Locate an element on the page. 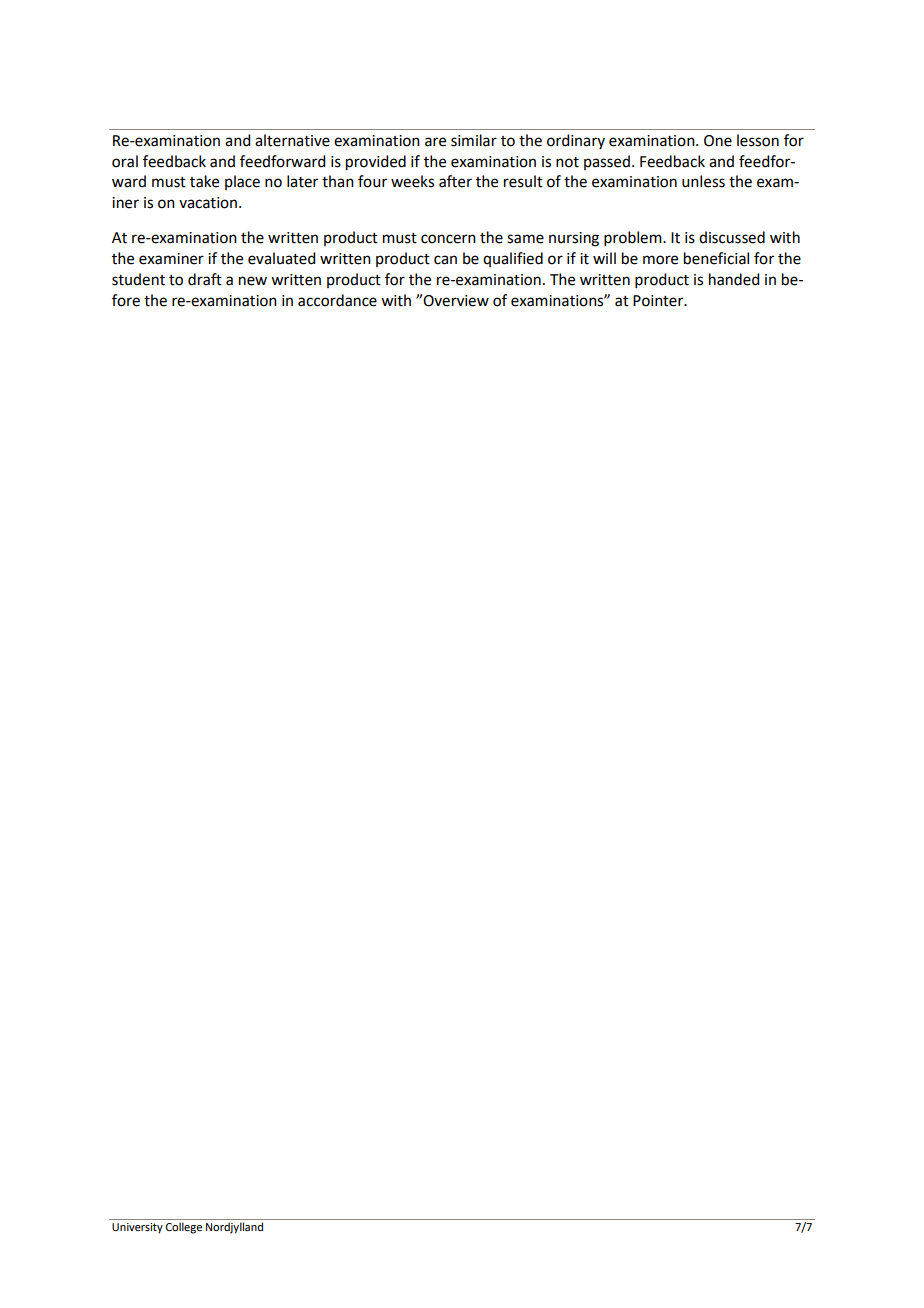 The height and width of the page is (1308, 924). College is located at coordinates (184, 1228).
